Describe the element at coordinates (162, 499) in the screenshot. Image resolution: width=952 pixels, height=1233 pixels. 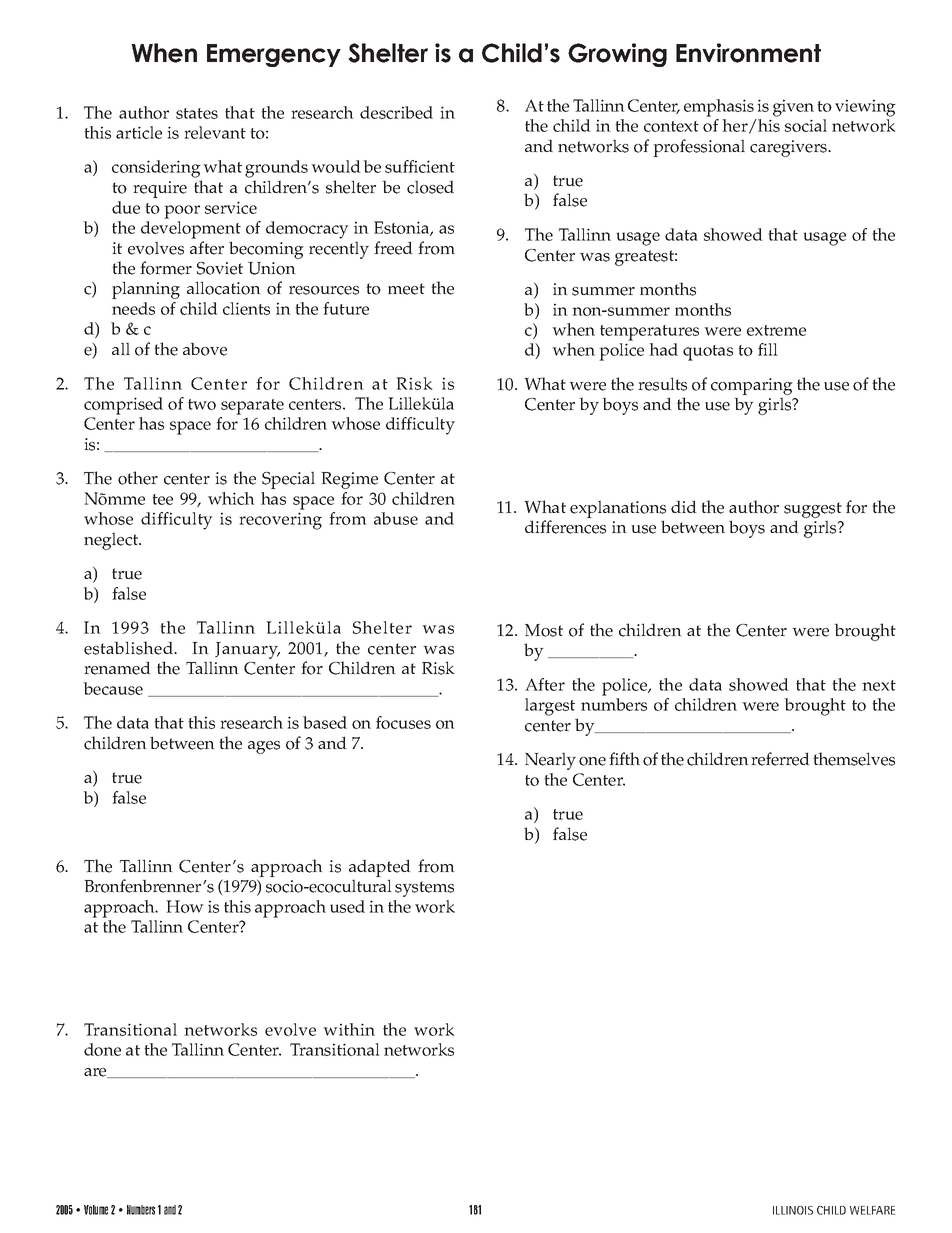
I see `tee` at that location.
